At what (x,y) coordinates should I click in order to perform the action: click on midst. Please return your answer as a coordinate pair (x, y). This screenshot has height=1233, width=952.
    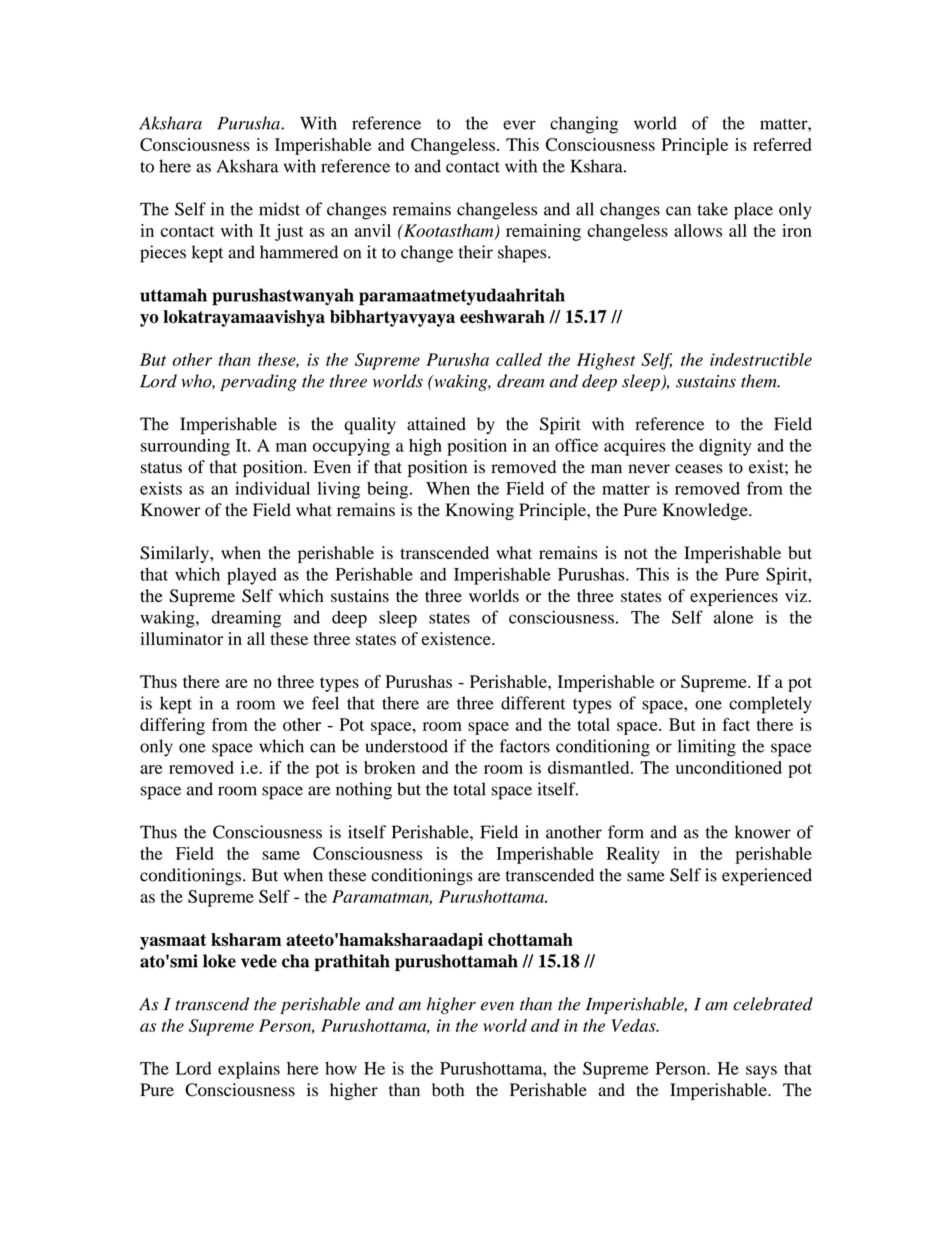
    Looking at the image, I should click on (279, 209).
